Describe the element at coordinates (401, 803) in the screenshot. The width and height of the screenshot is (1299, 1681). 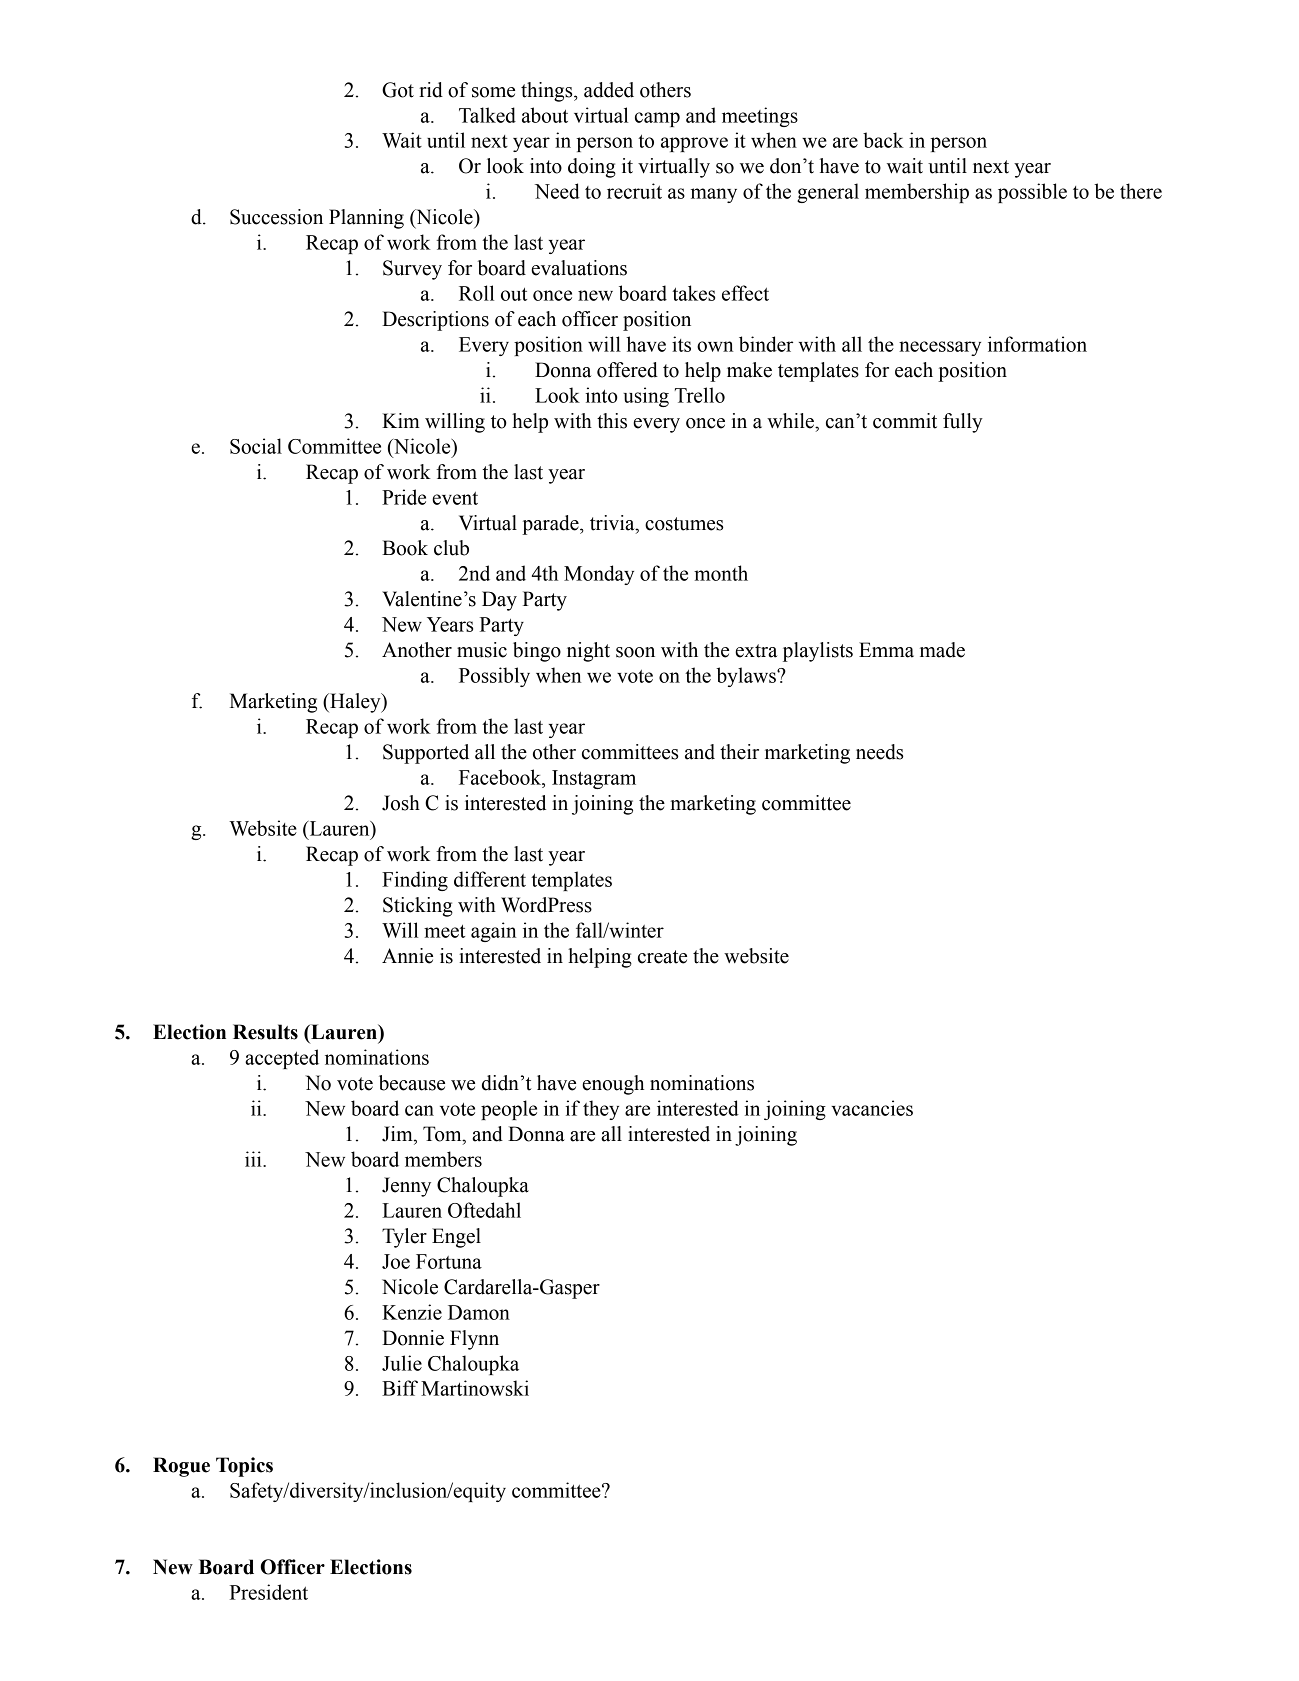
I see `Josh` at that location.
